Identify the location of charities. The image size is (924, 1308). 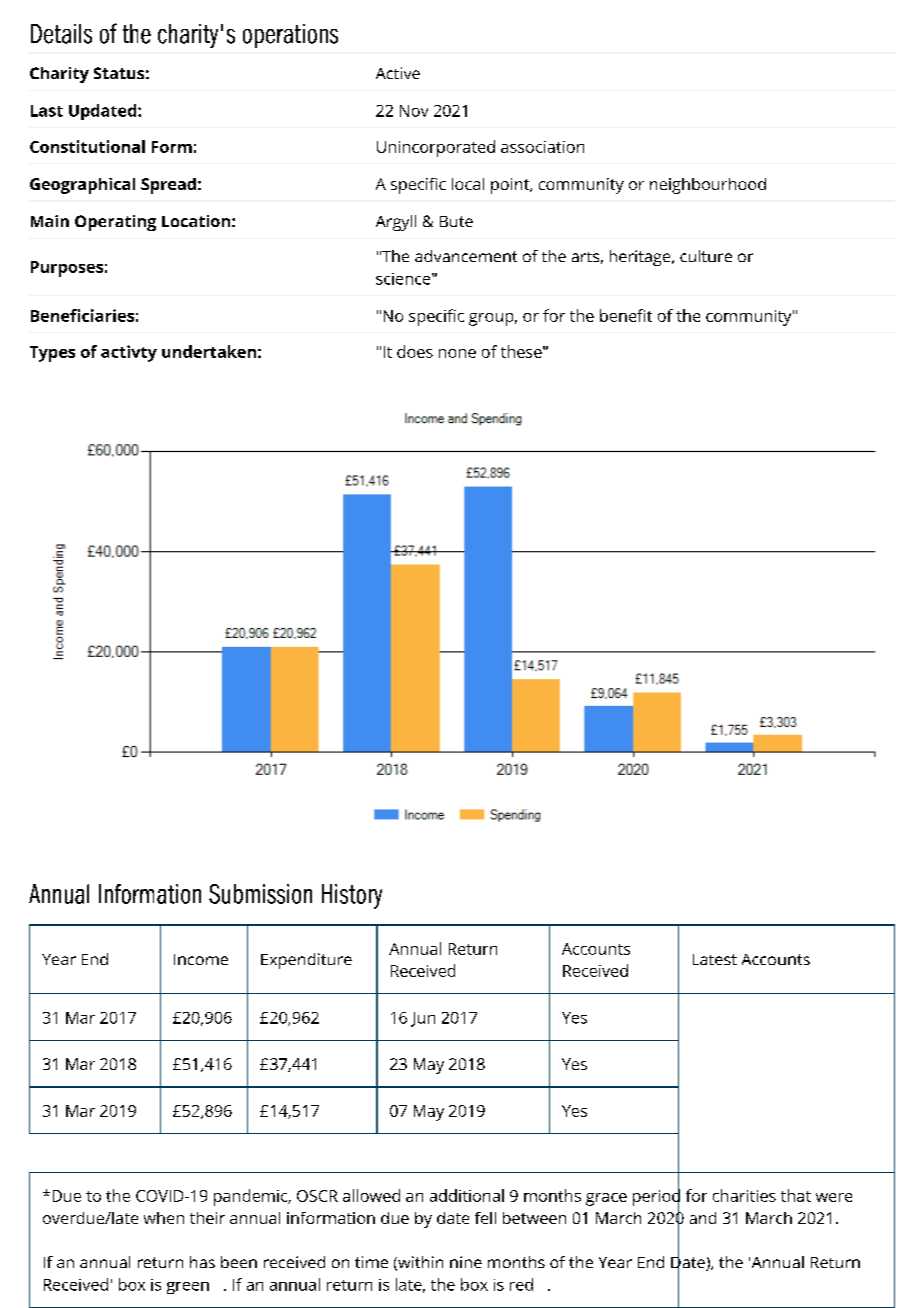
(744, 1195).
